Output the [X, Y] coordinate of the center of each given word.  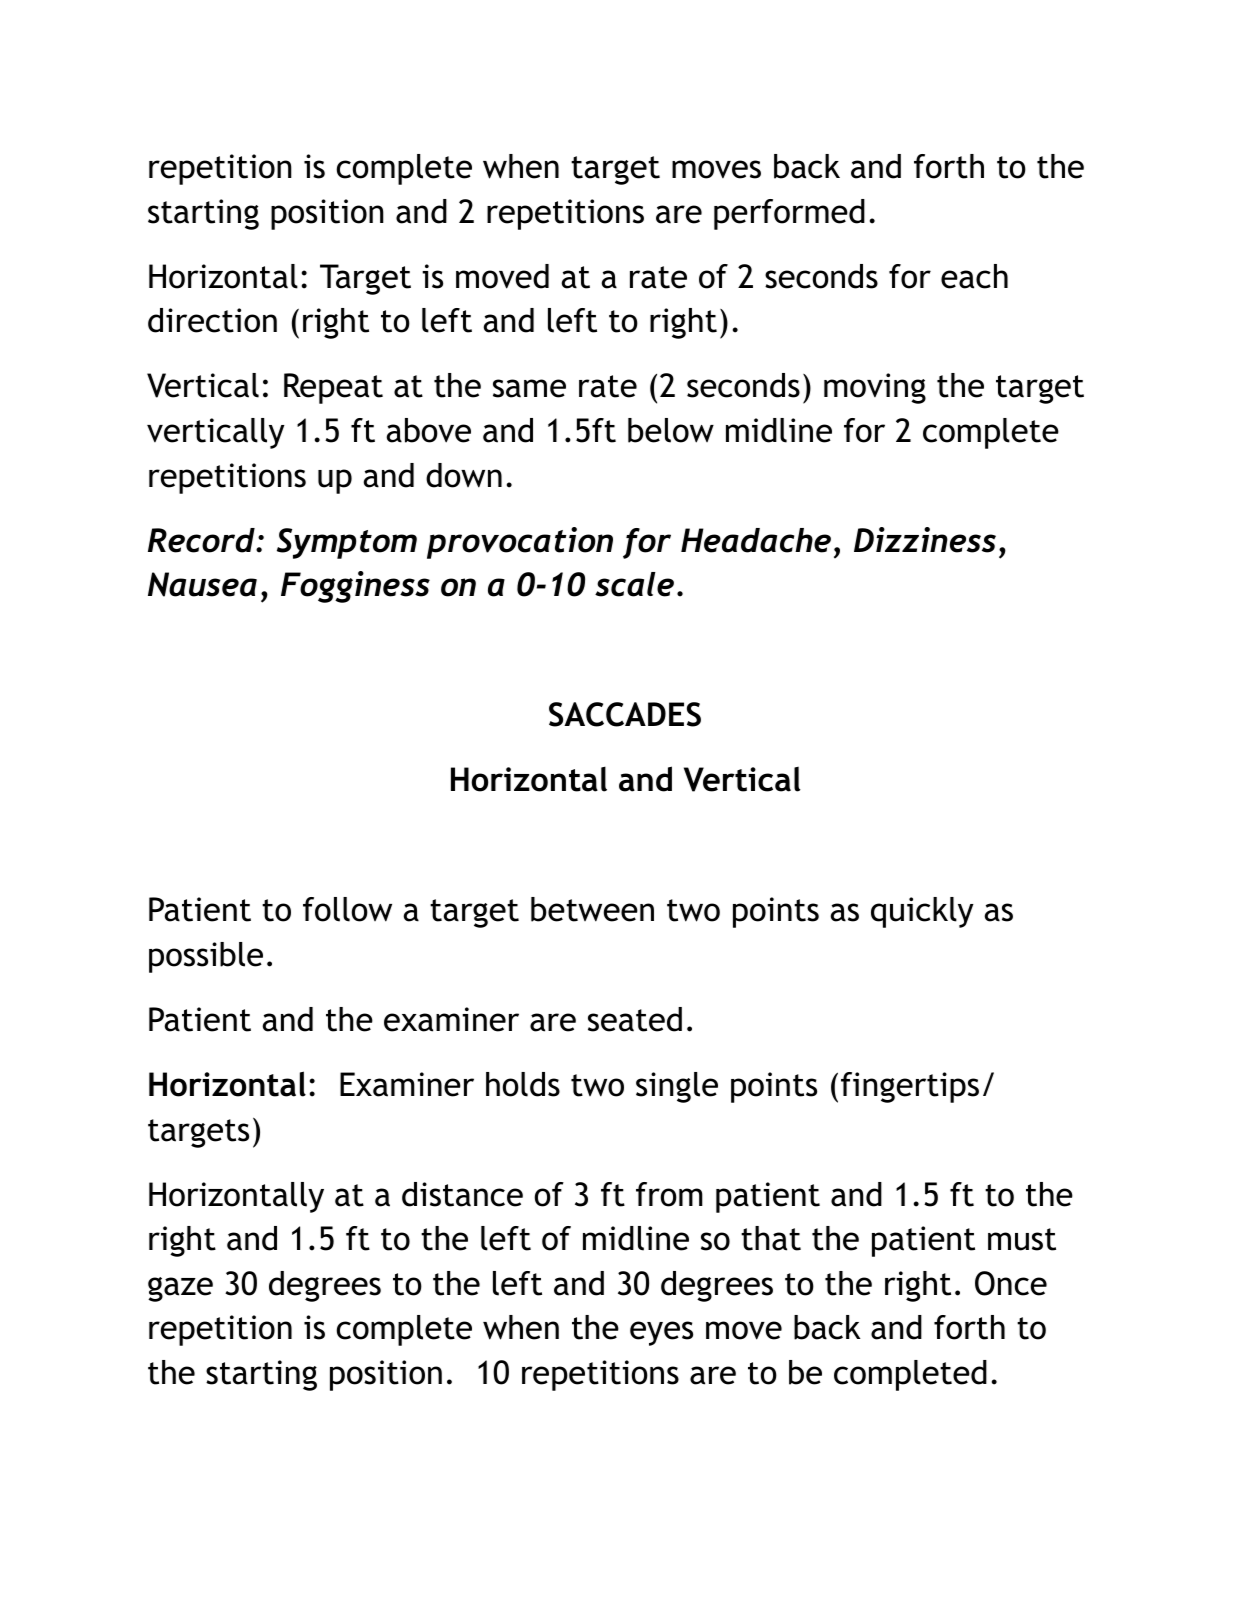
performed [789, 214]
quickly [922, 912]
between [592, 909]
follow [347, 909]
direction [212, 320]
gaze [180, 1289]
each [974, 276]
